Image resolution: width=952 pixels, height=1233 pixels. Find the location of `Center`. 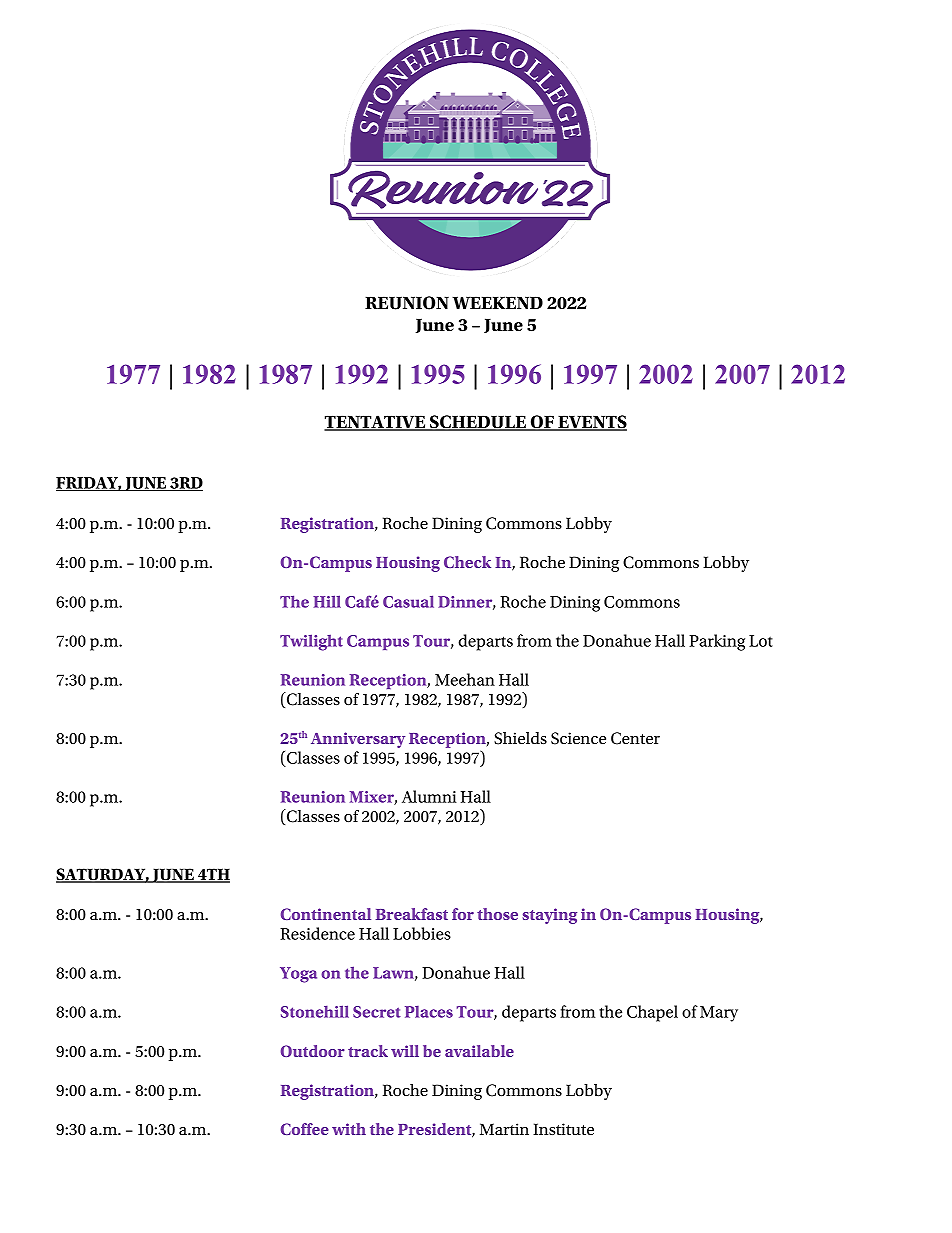

Center is located at coordinates (635, 738).
